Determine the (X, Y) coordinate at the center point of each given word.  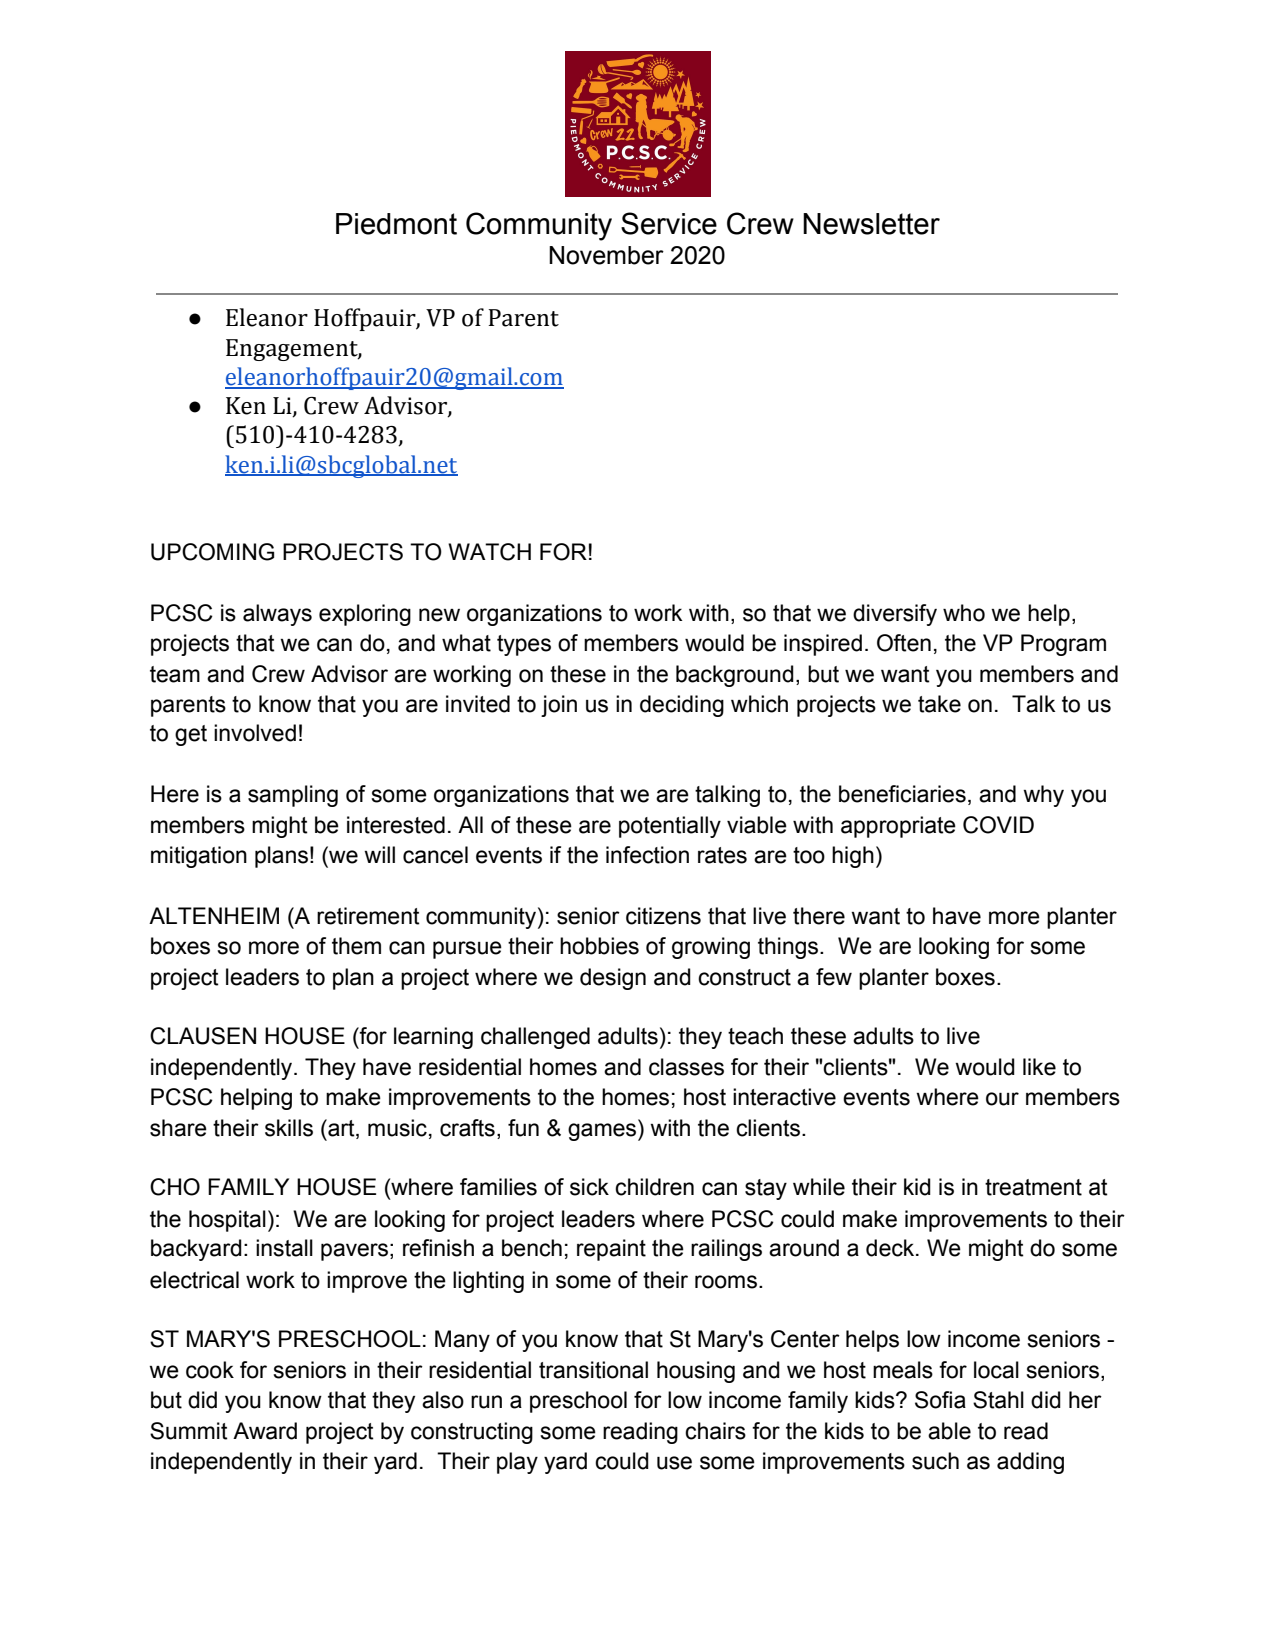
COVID (998, 825)
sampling (293, 796)
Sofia (940, 1400)
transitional (593, 1370)
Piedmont (396, 224)
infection (647, 855)
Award (265, 1431)
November (606, 255)
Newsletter (871, 224)
